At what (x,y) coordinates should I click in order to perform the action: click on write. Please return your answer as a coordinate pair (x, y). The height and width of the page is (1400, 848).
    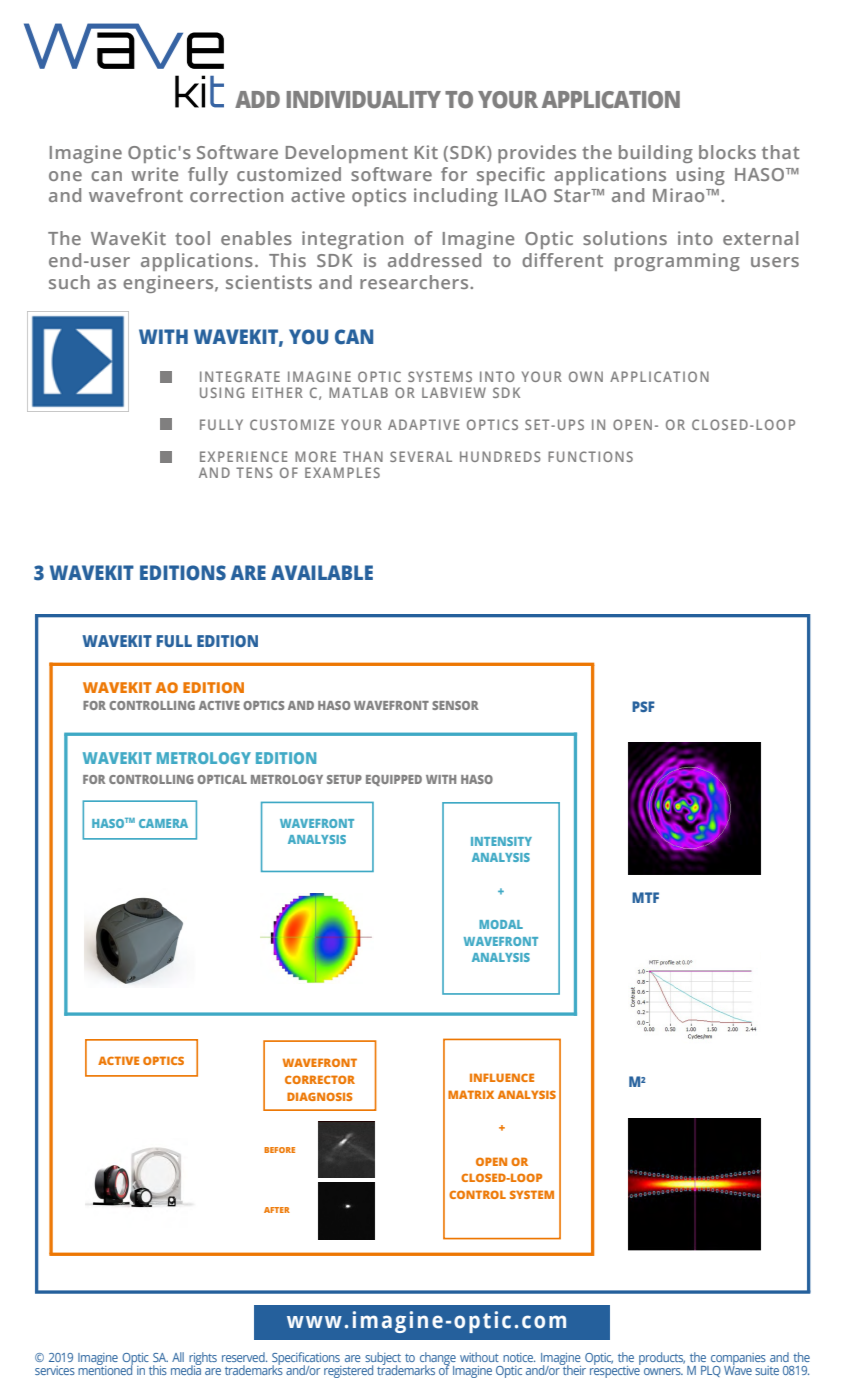
    Looking at the image, I should click on (154, 174).
